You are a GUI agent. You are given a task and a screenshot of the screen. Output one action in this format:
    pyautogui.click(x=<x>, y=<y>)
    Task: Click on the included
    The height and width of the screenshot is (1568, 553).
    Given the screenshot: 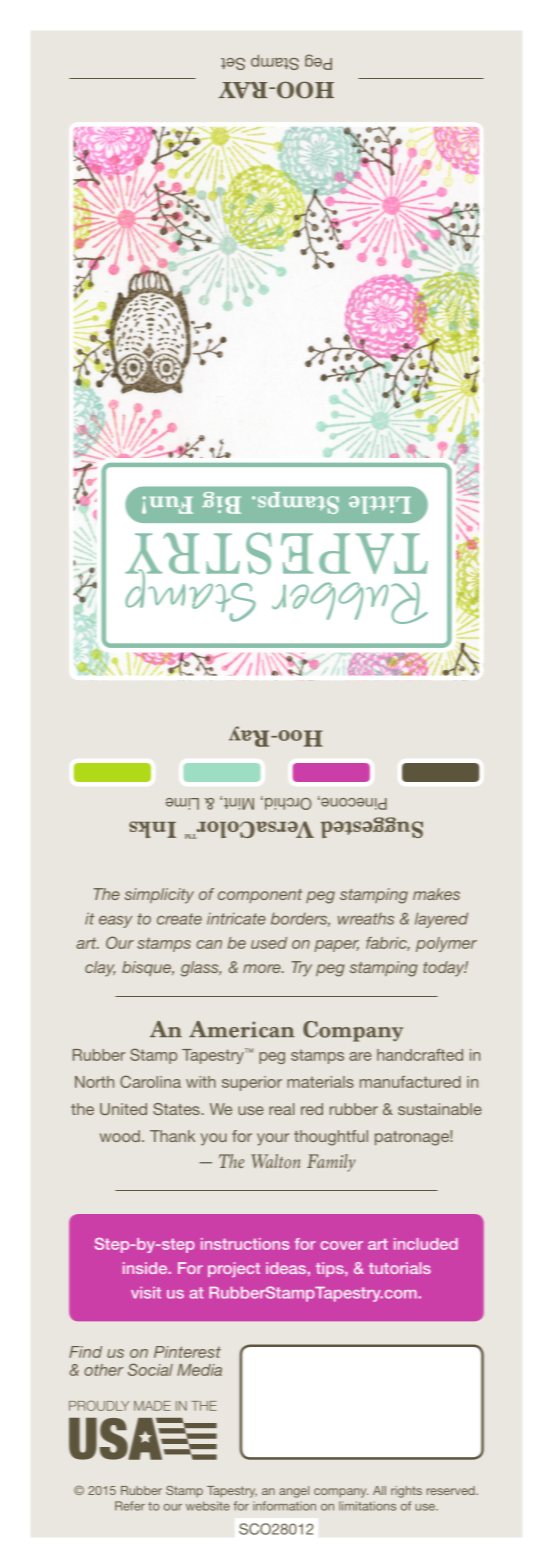 What is the action you would take?
    pyautogui.click(x=426, y=1244)
